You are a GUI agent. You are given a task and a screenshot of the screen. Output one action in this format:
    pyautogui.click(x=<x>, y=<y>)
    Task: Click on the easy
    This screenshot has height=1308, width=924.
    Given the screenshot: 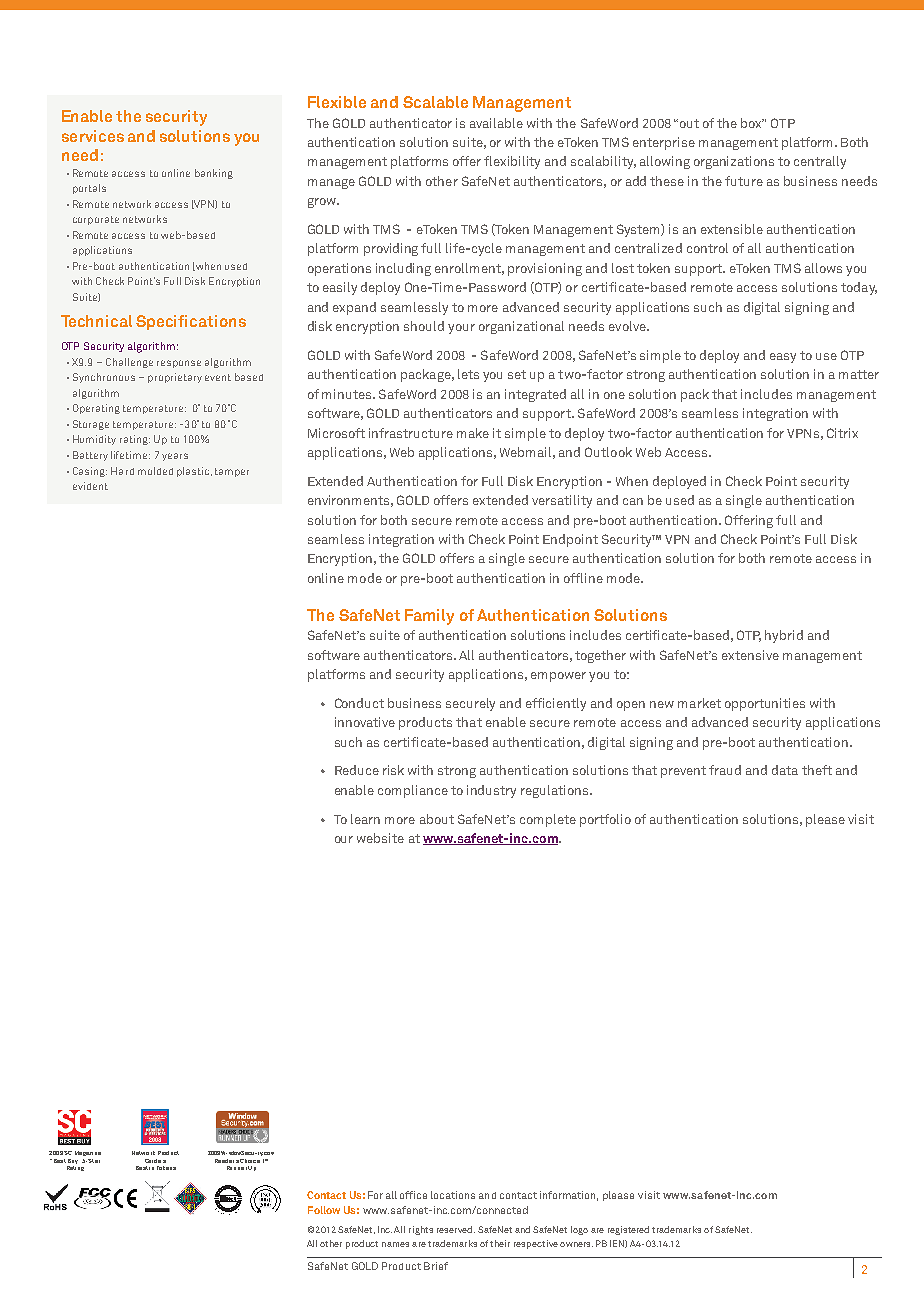 What is the action you would take?
    pyautogui.click(x=783, y=358)
